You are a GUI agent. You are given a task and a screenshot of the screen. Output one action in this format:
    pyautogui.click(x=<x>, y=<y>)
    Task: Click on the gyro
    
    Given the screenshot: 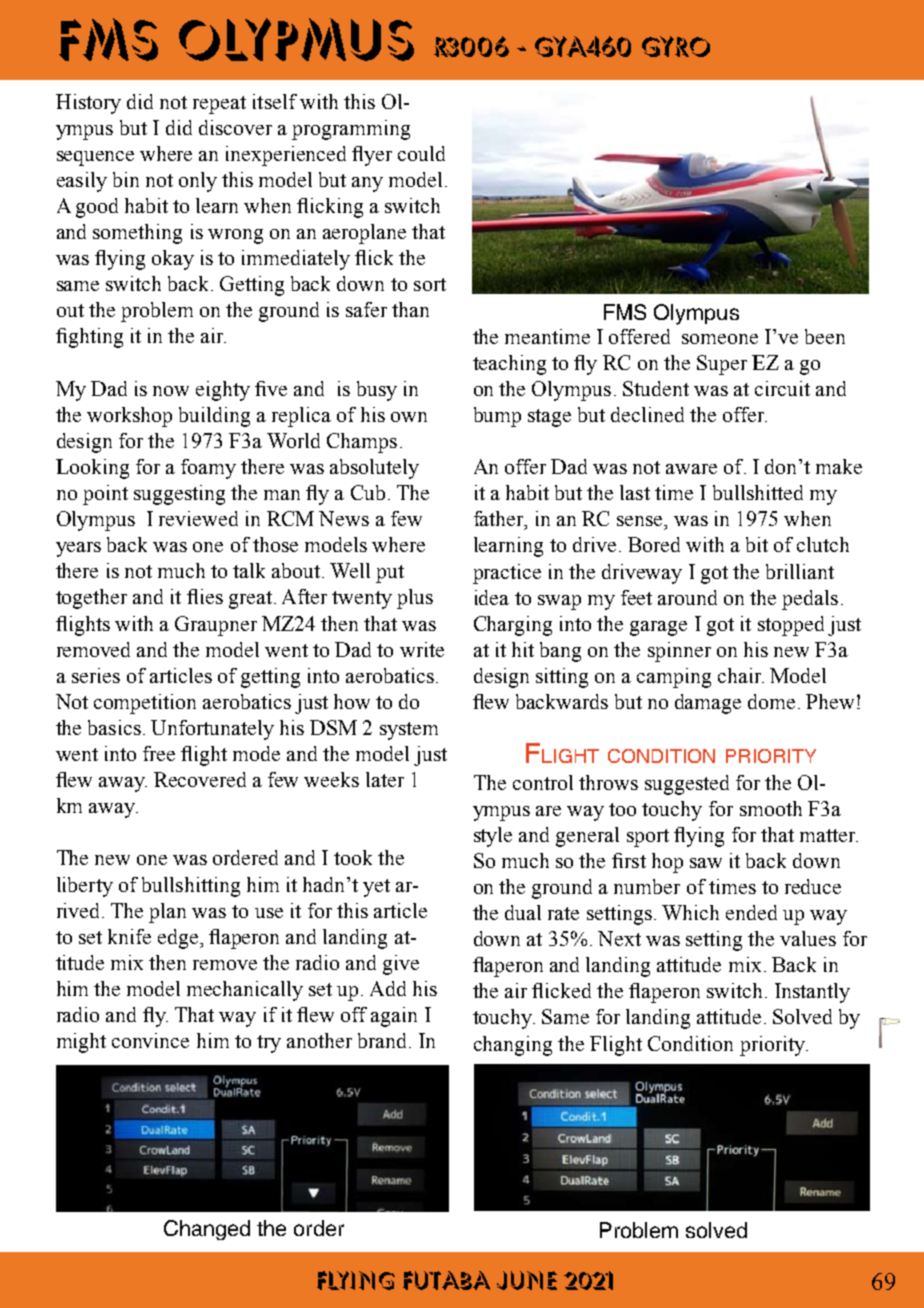 What is the action you would take?
    pyautogui.click(x=676, y=46)
